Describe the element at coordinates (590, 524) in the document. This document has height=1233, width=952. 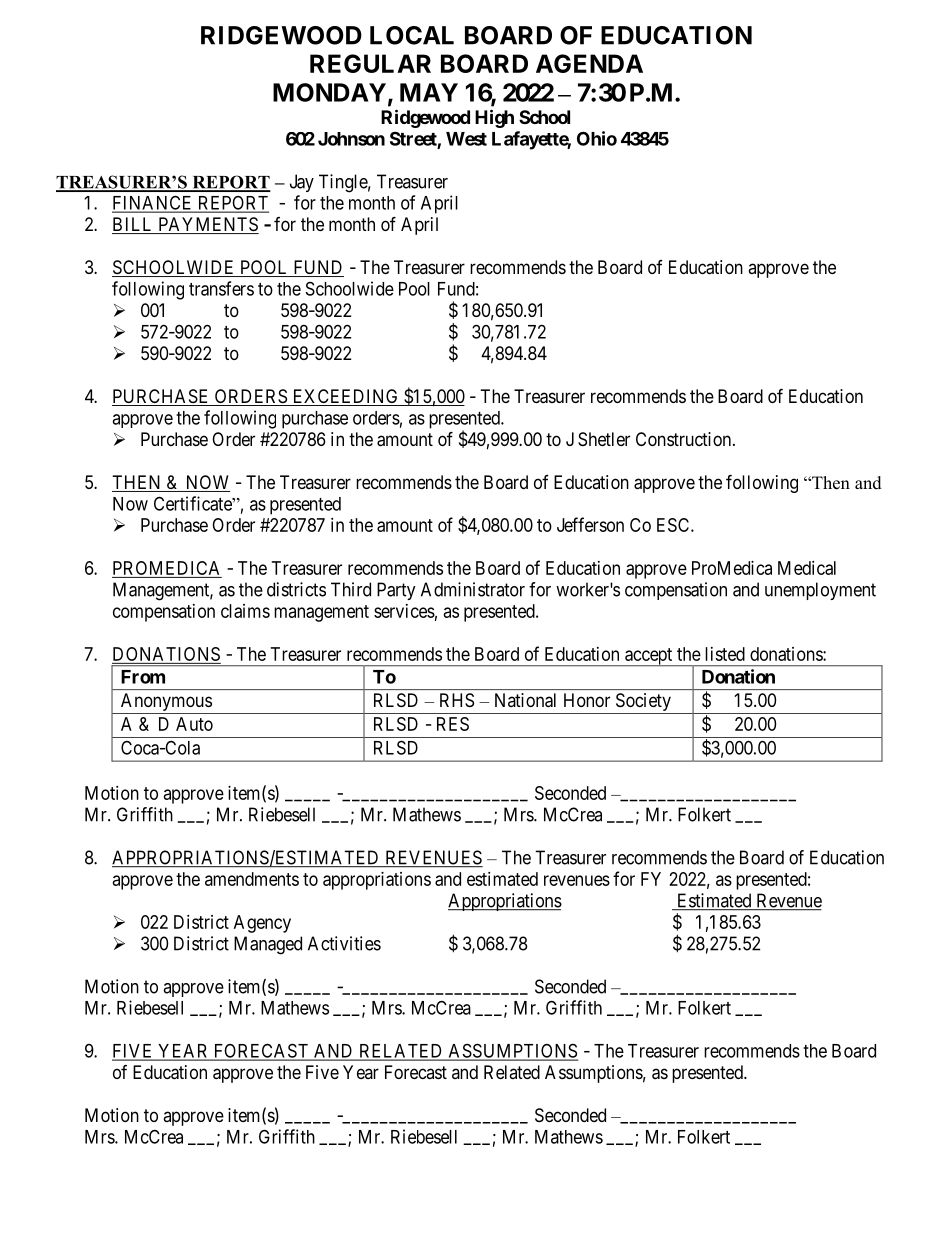
I see `Jefferson` at that location.
